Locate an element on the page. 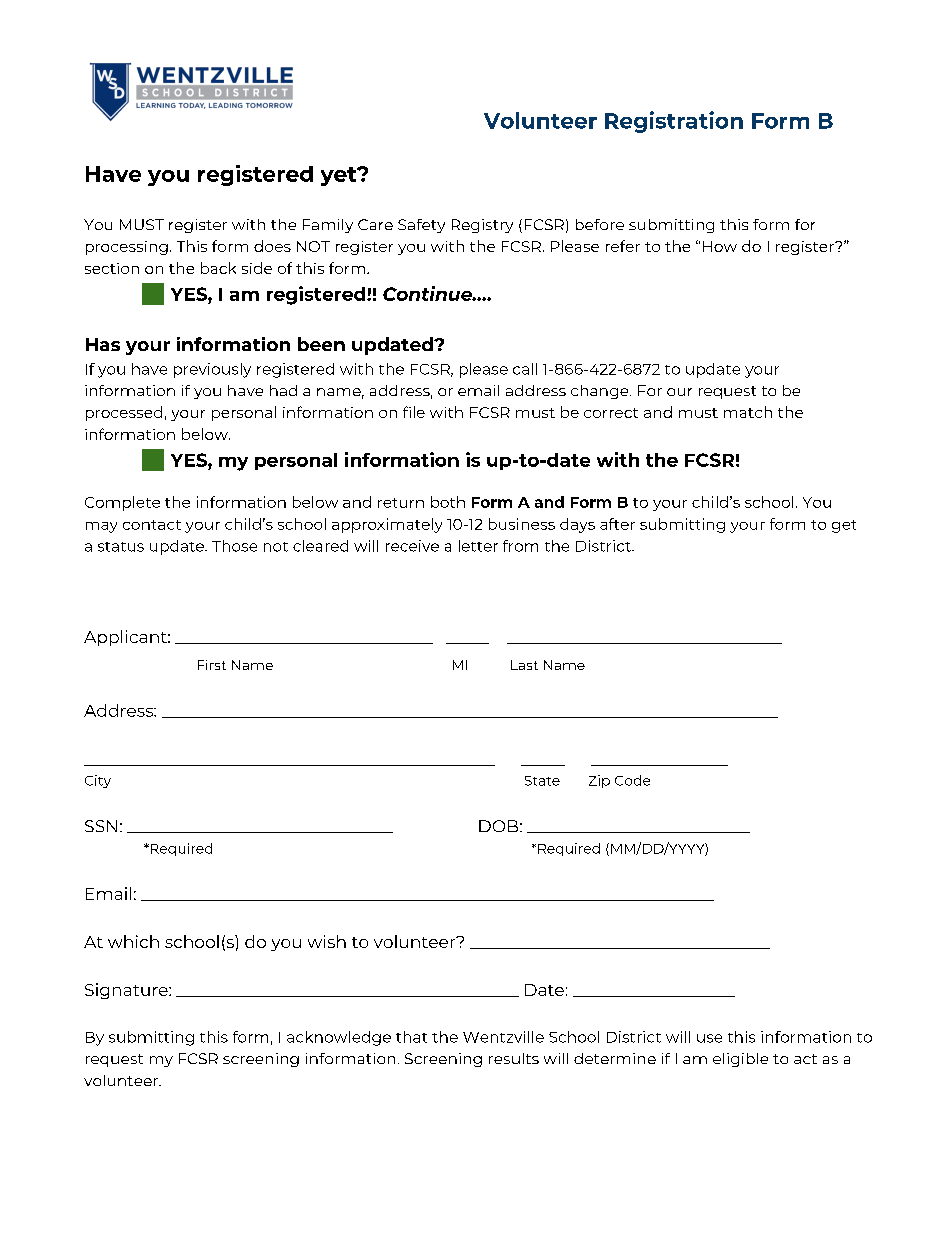 The height and width of the document is (1233, 952). letter is located at coordinates (478, 546).
